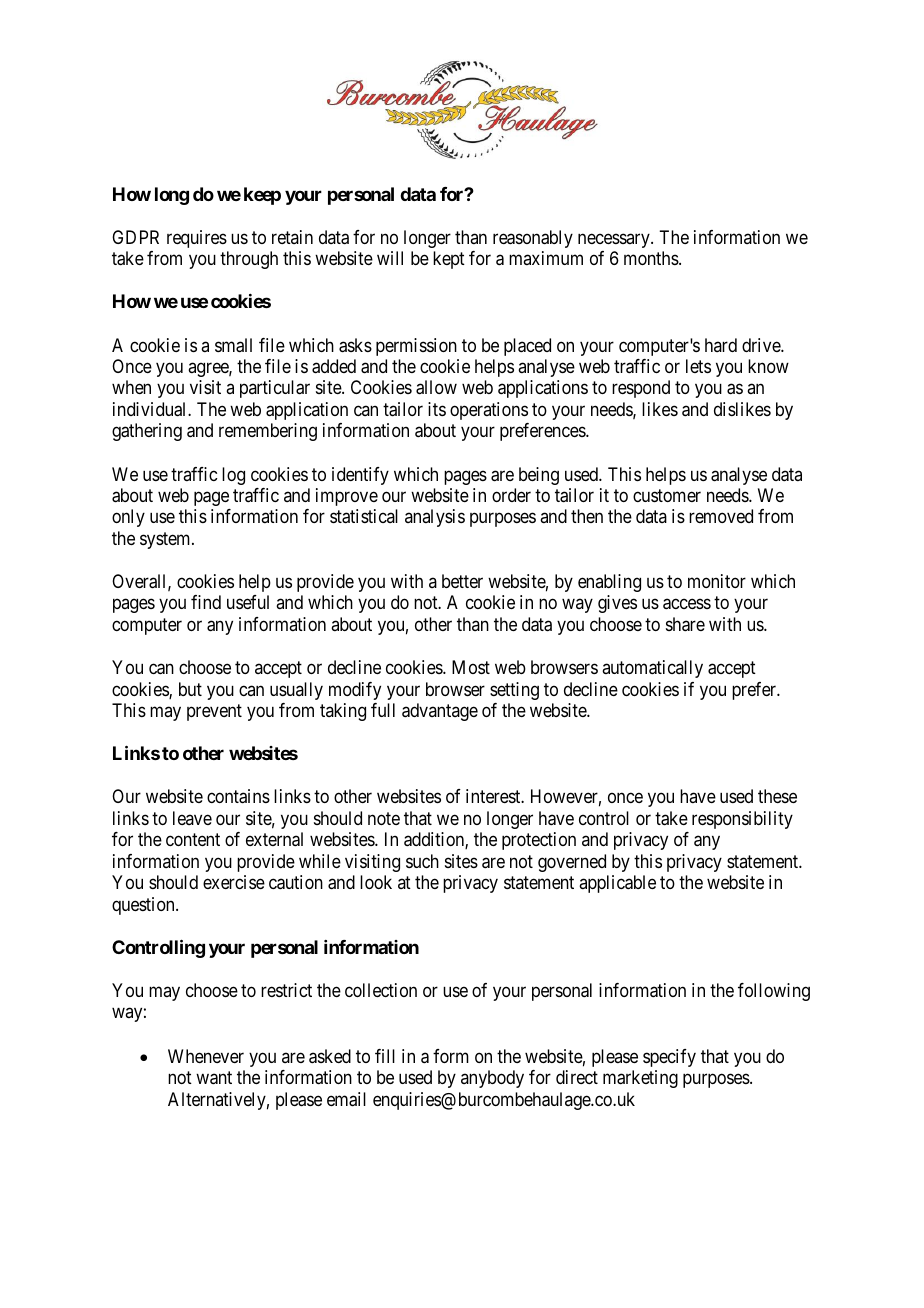 The width and height of the screenshot is (924, 1308). I want to click on want, so click(214, 1078).
